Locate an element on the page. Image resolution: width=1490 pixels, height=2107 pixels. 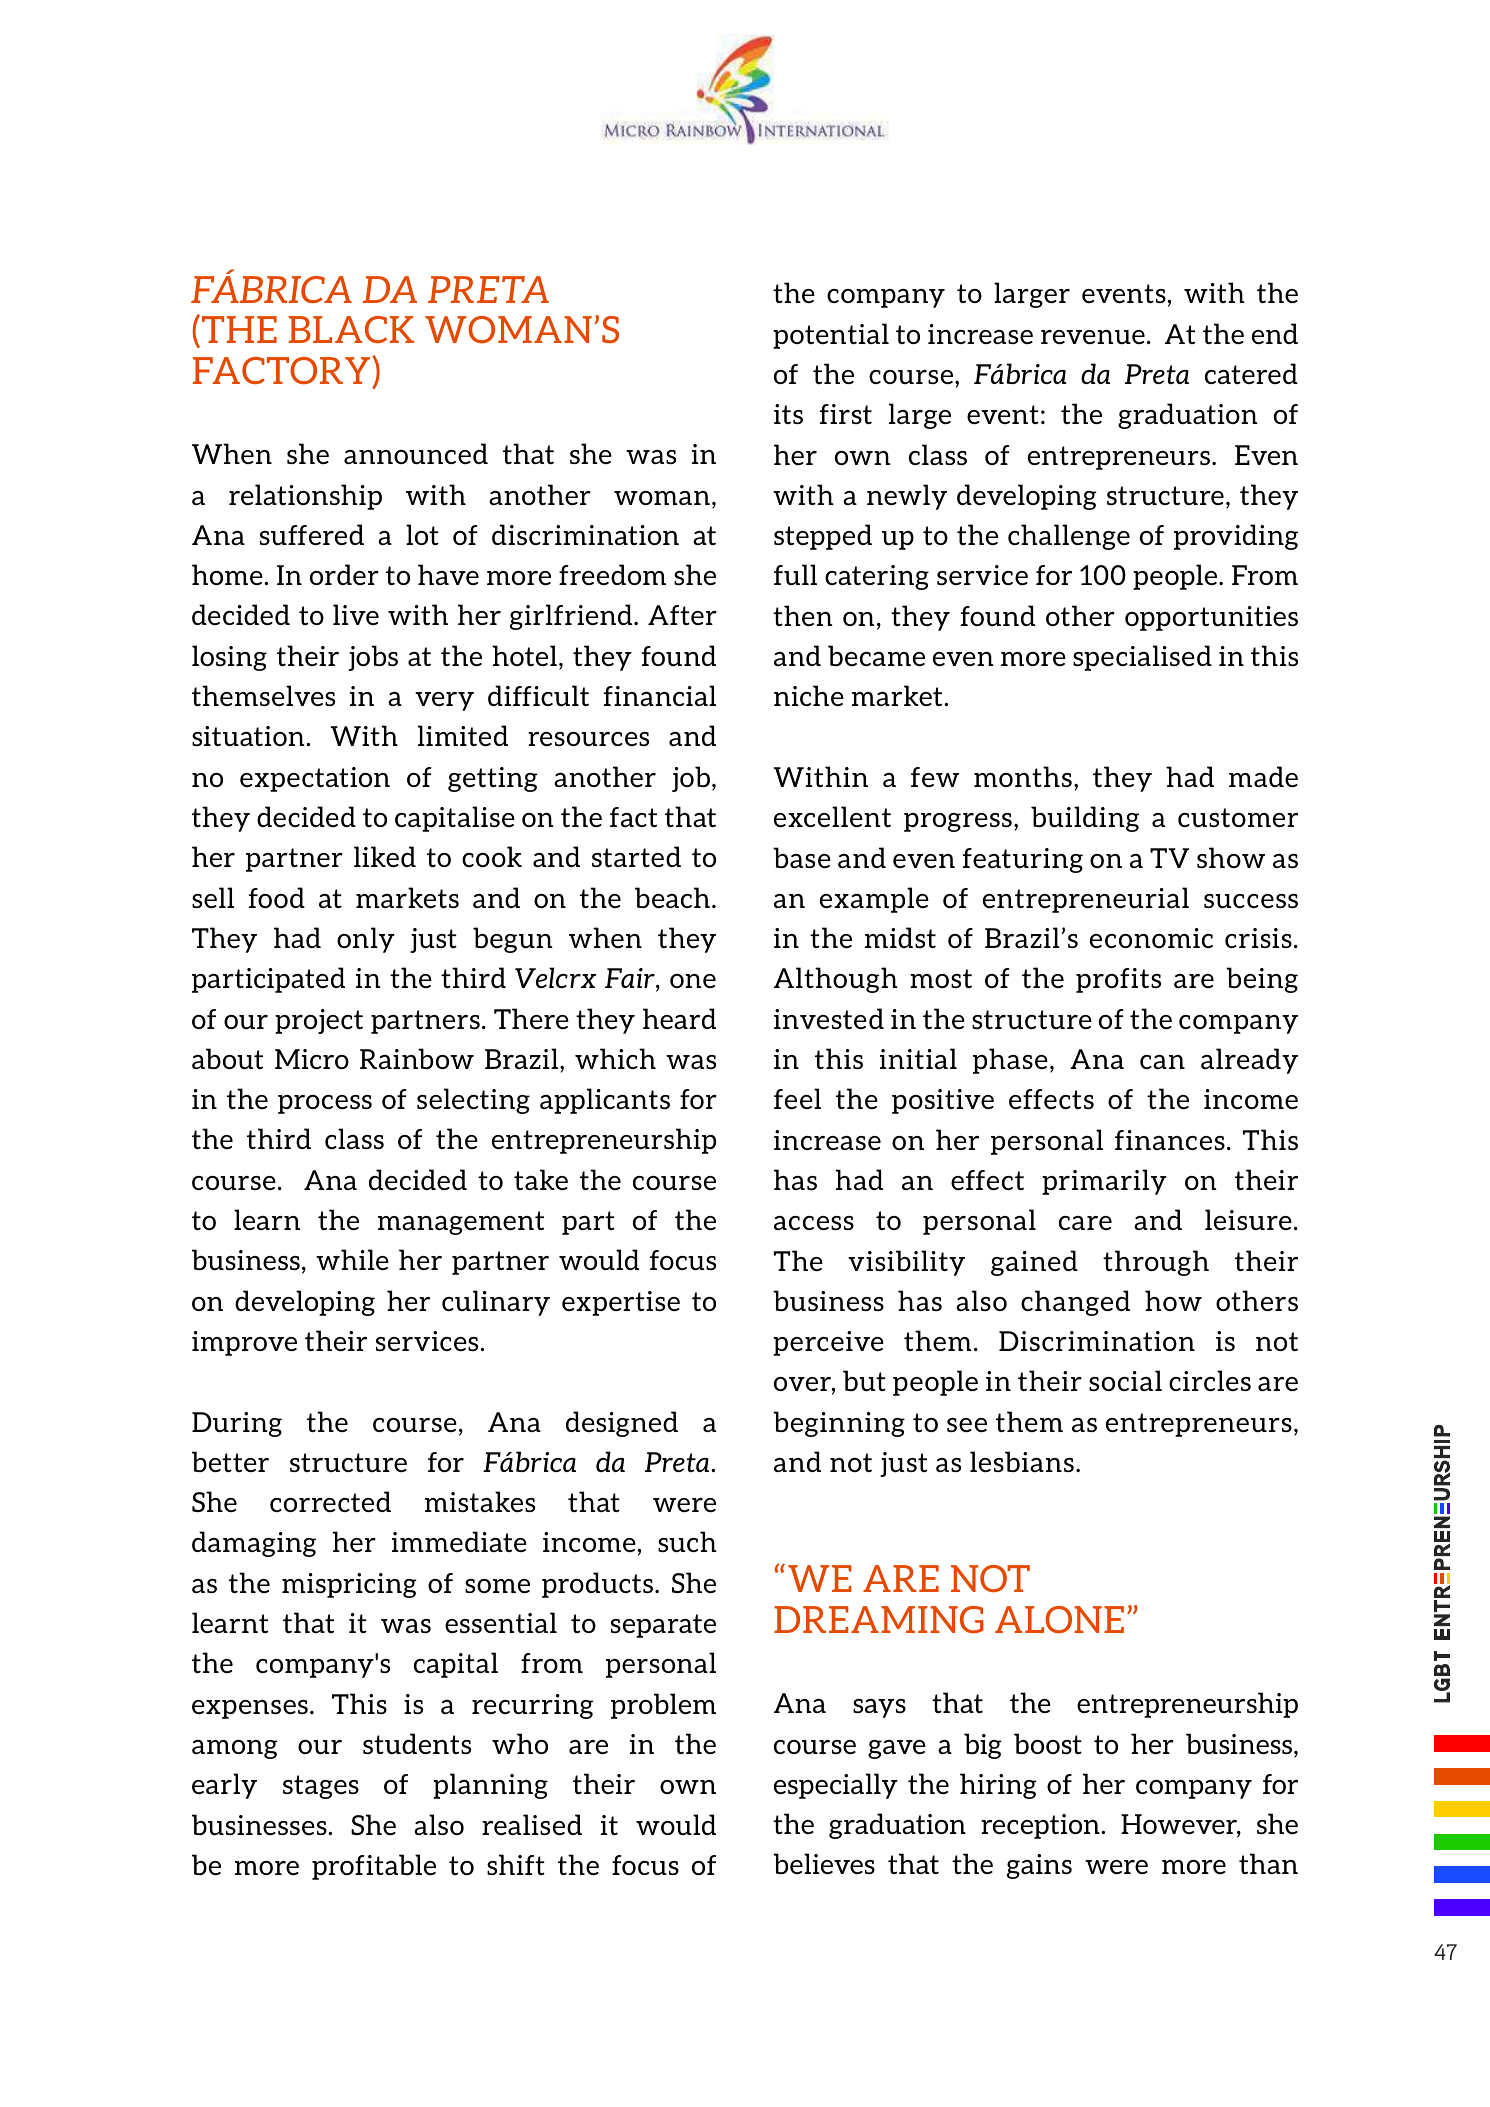
BLACK is located at coordinates (351, 329).
